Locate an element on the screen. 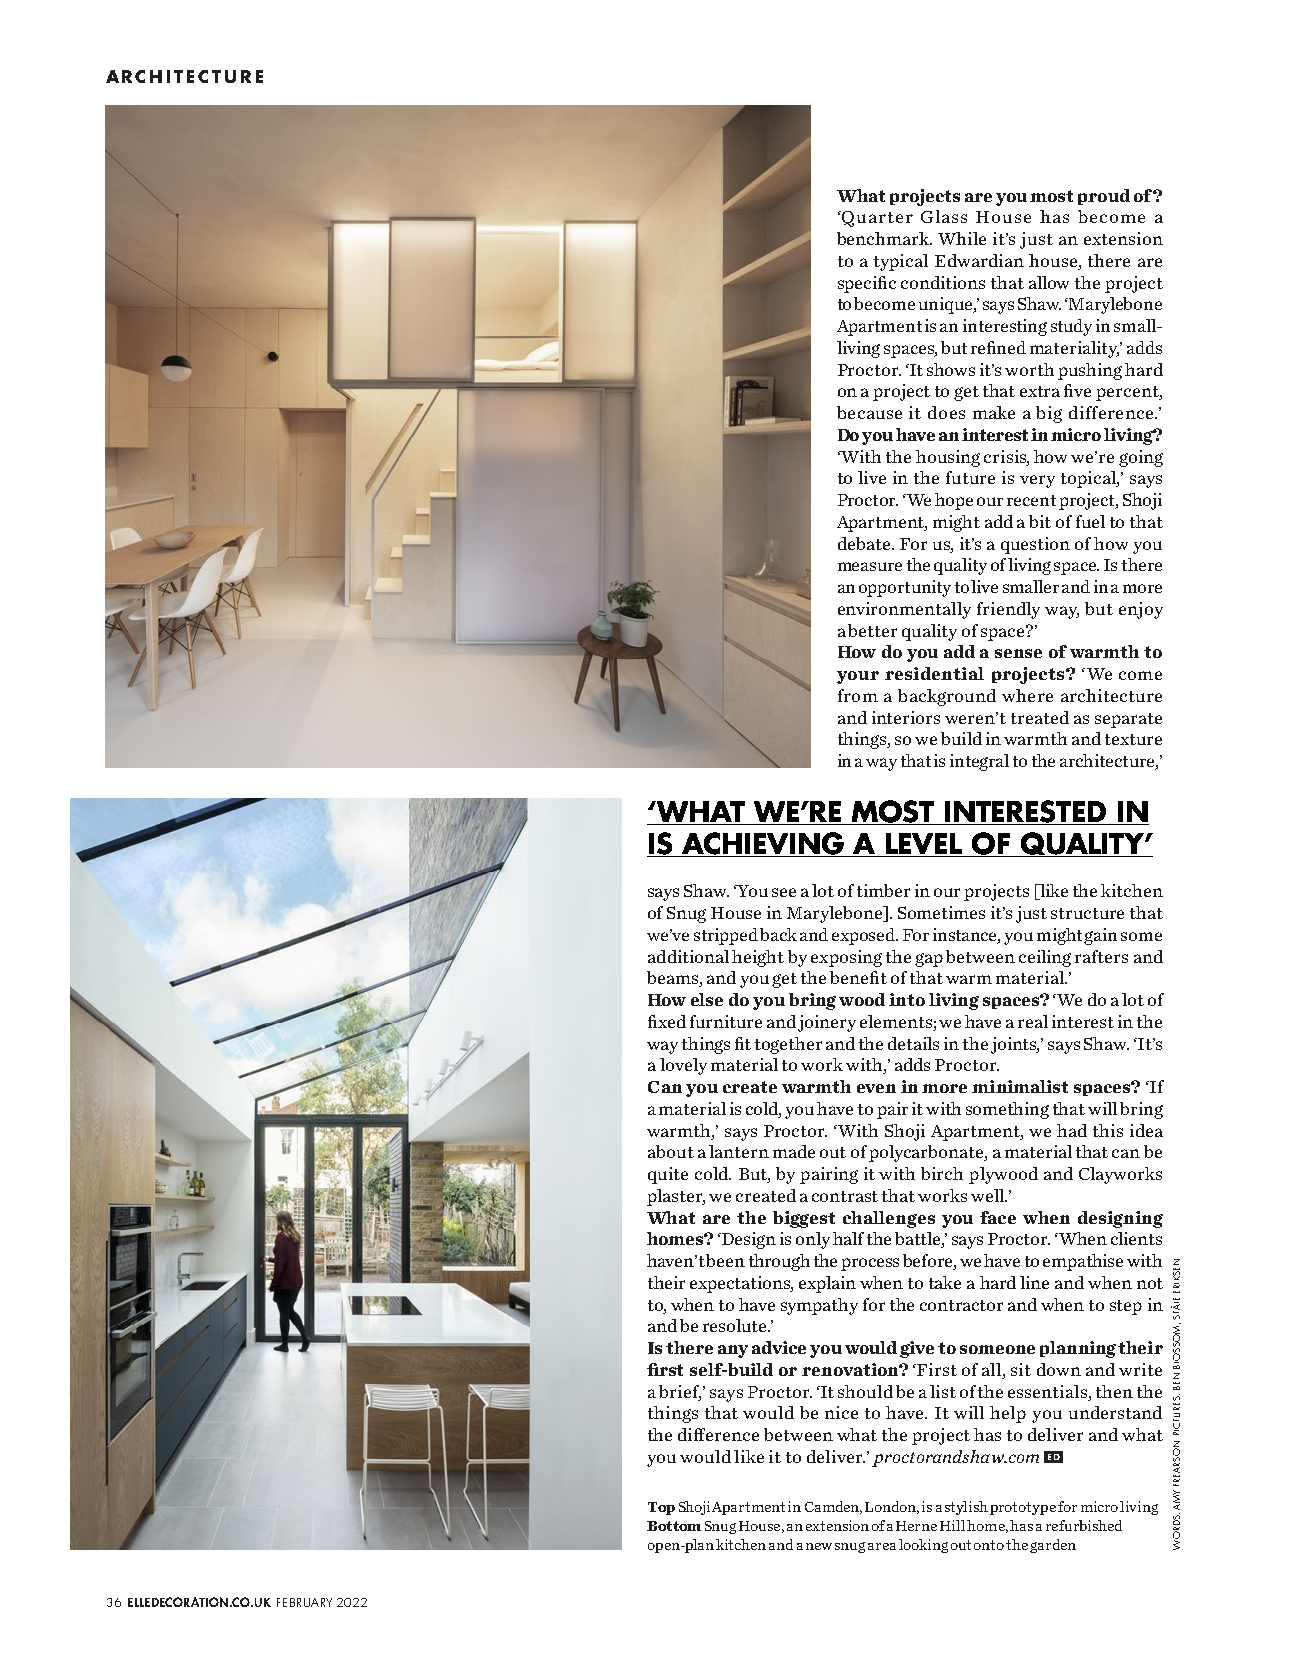  your is located at coordinates (858, 677).
